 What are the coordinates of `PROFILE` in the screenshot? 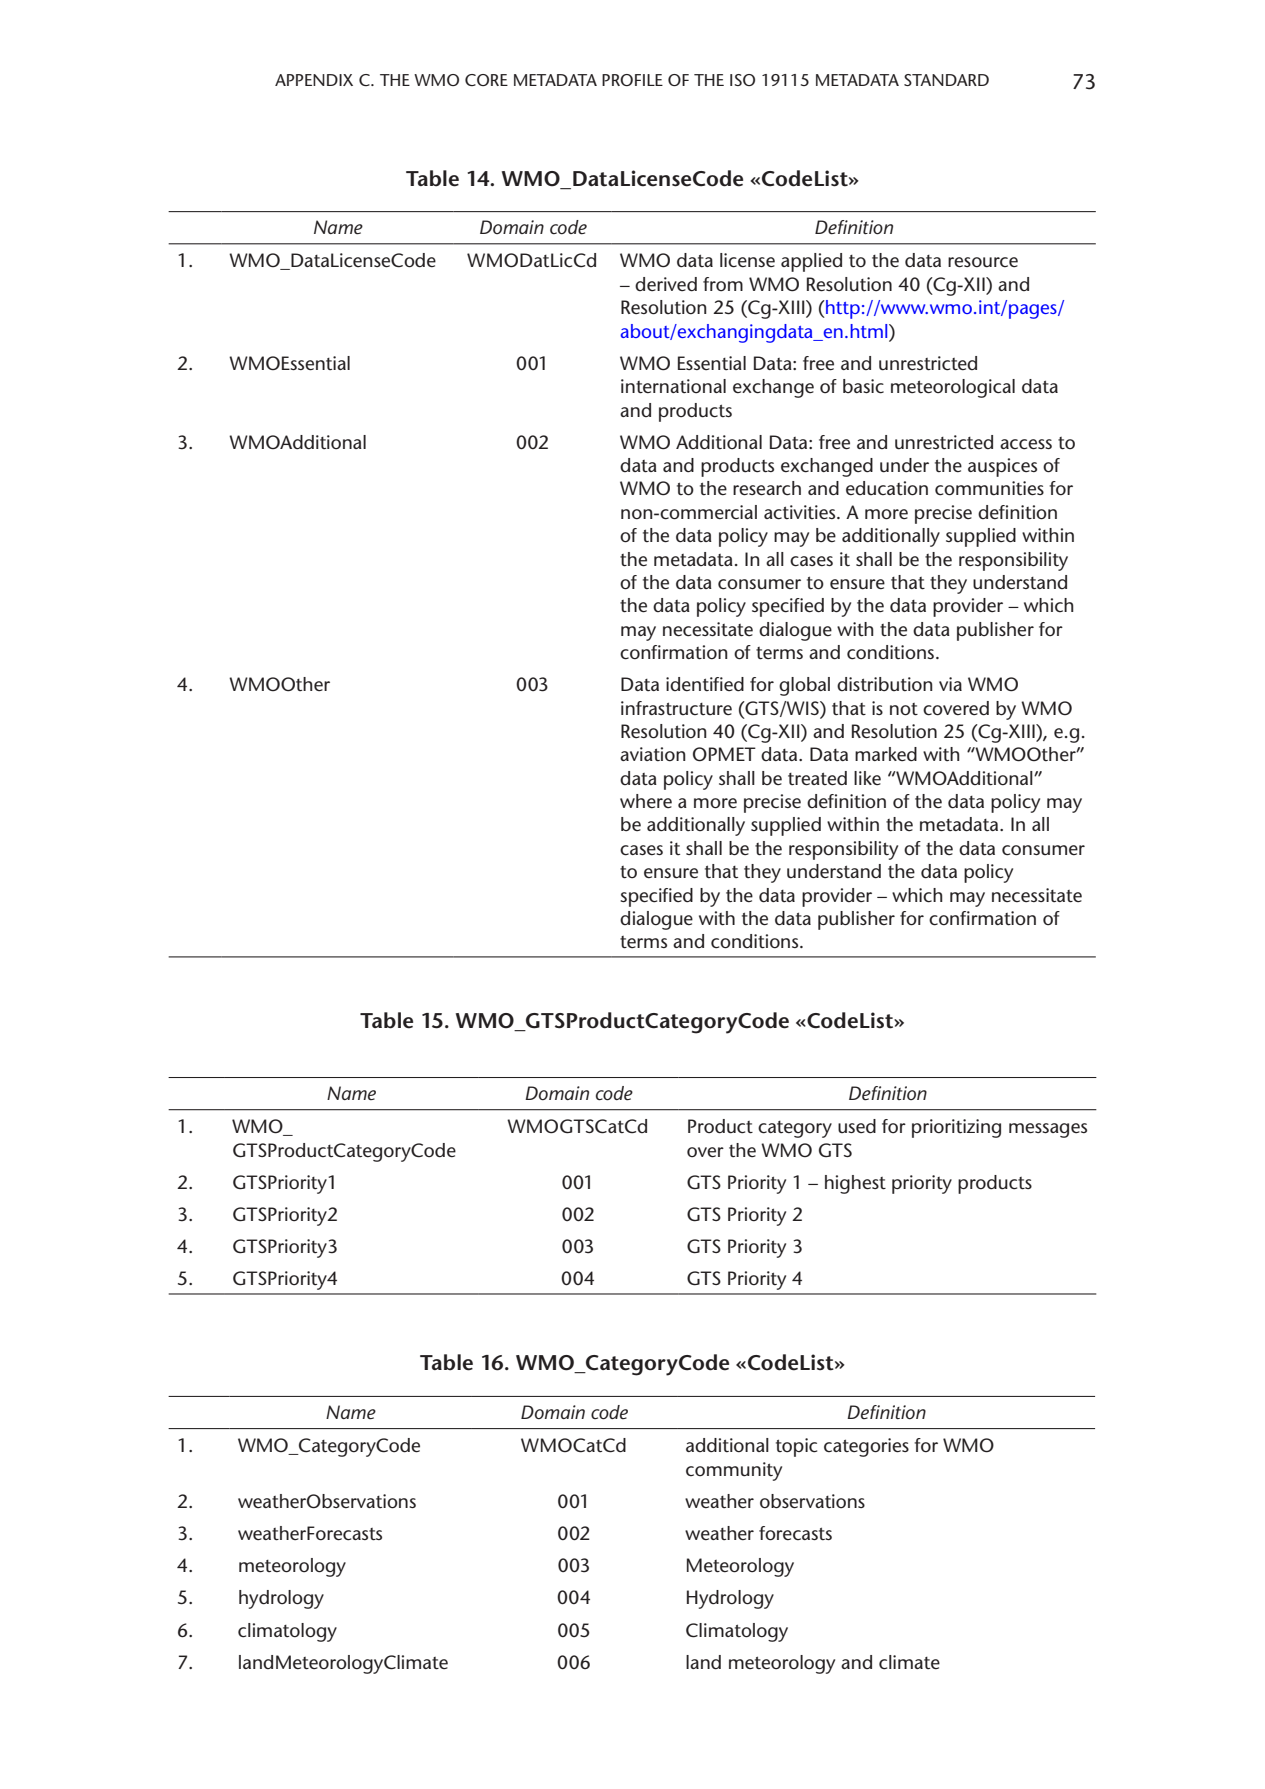 It's located at (632, 80).
